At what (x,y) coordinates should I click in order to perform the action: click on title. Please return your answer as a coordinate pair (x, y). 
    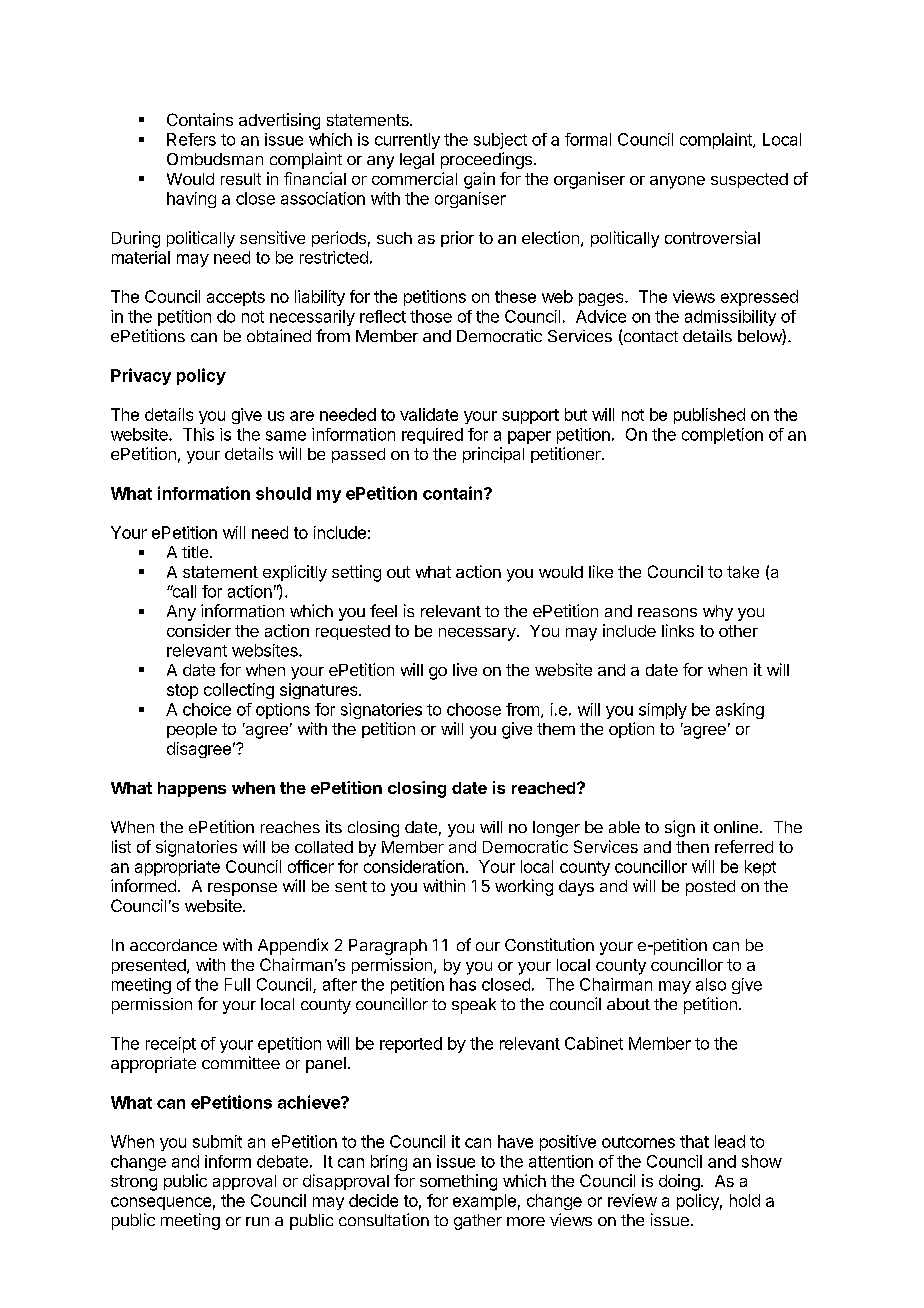
    Looking at the image, I should click on (196, 552).
